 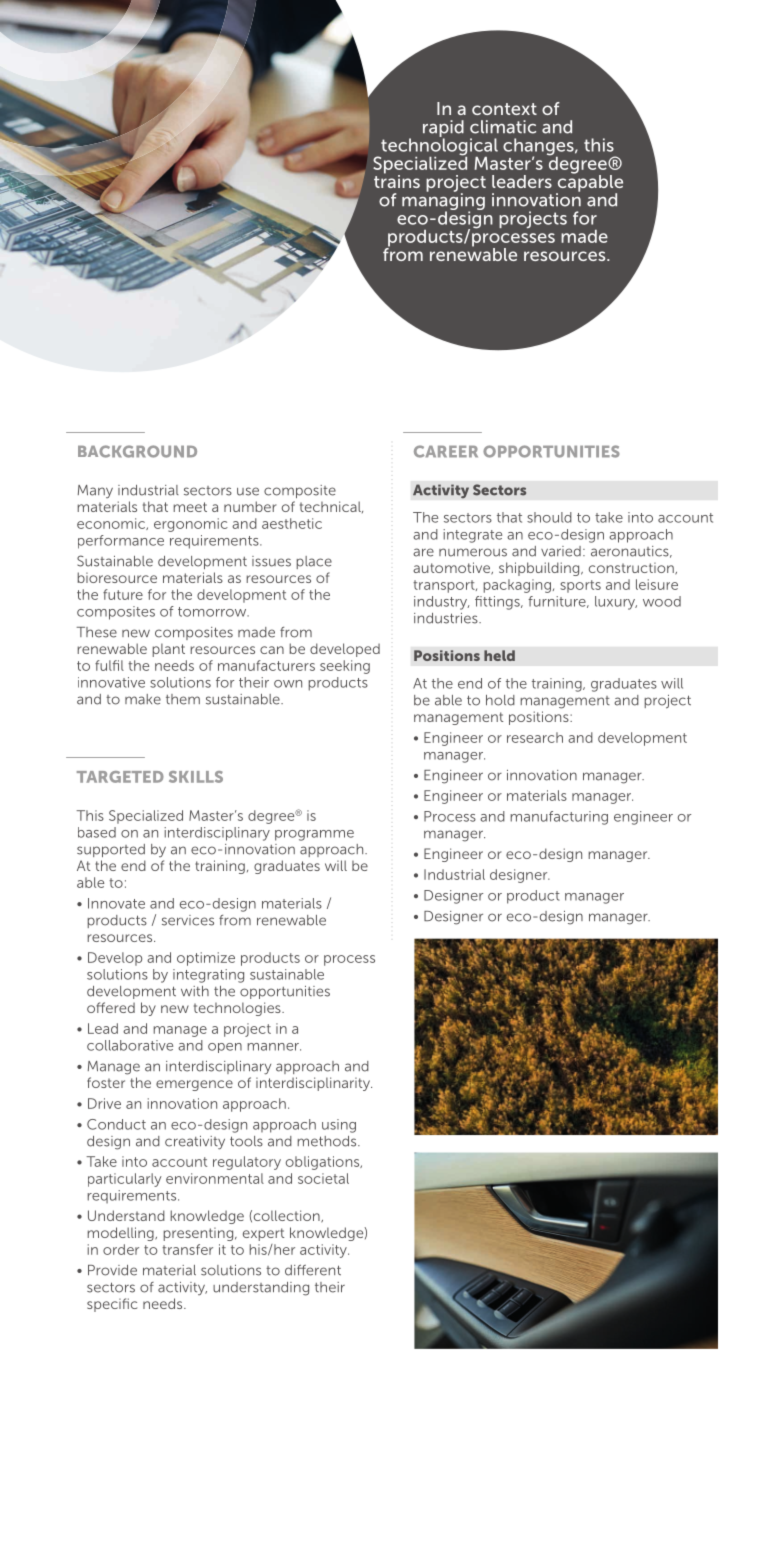 I want to click on trains, so click(x=397, y=180).
